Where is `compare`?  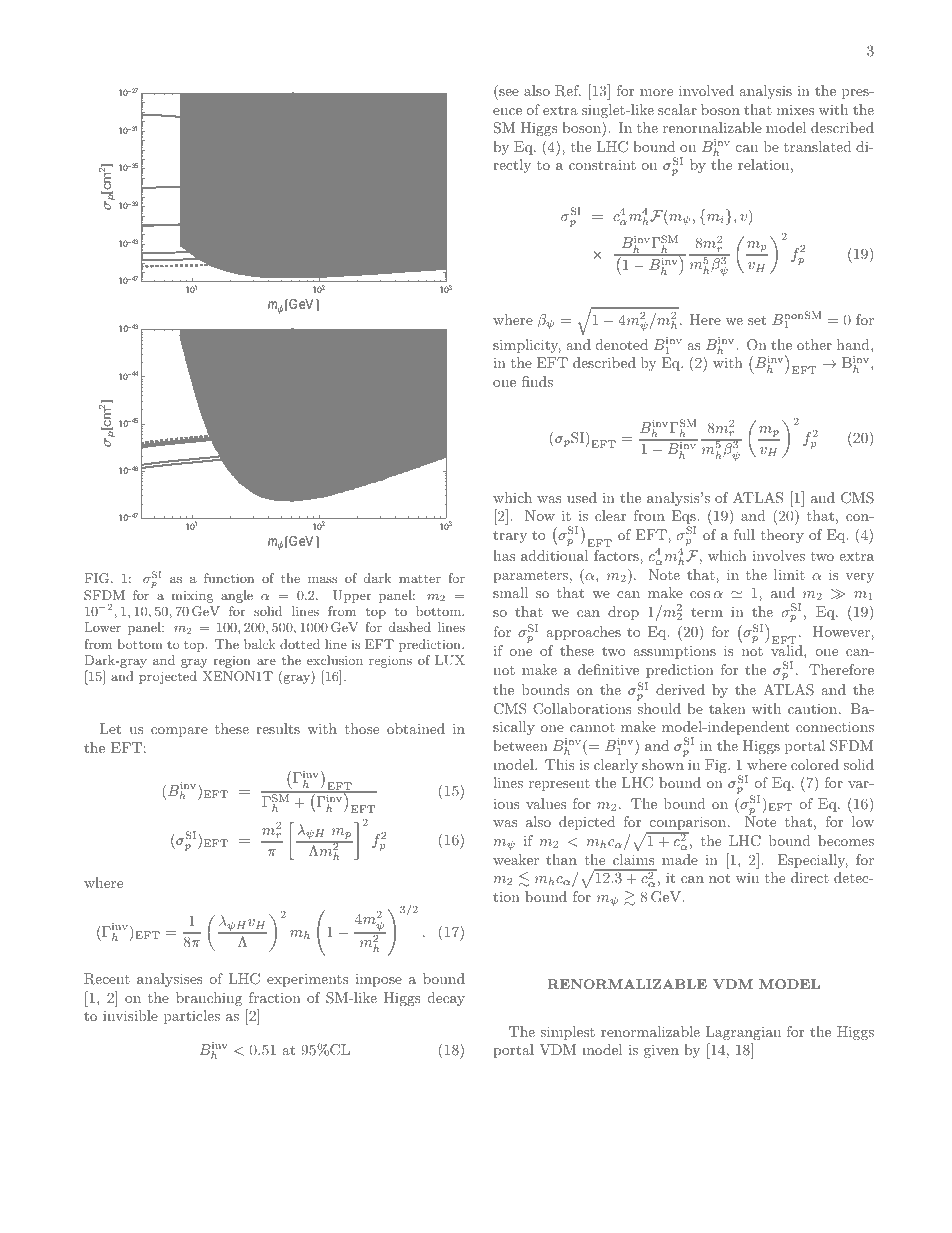 compare is located at coordinates (179, 732).
